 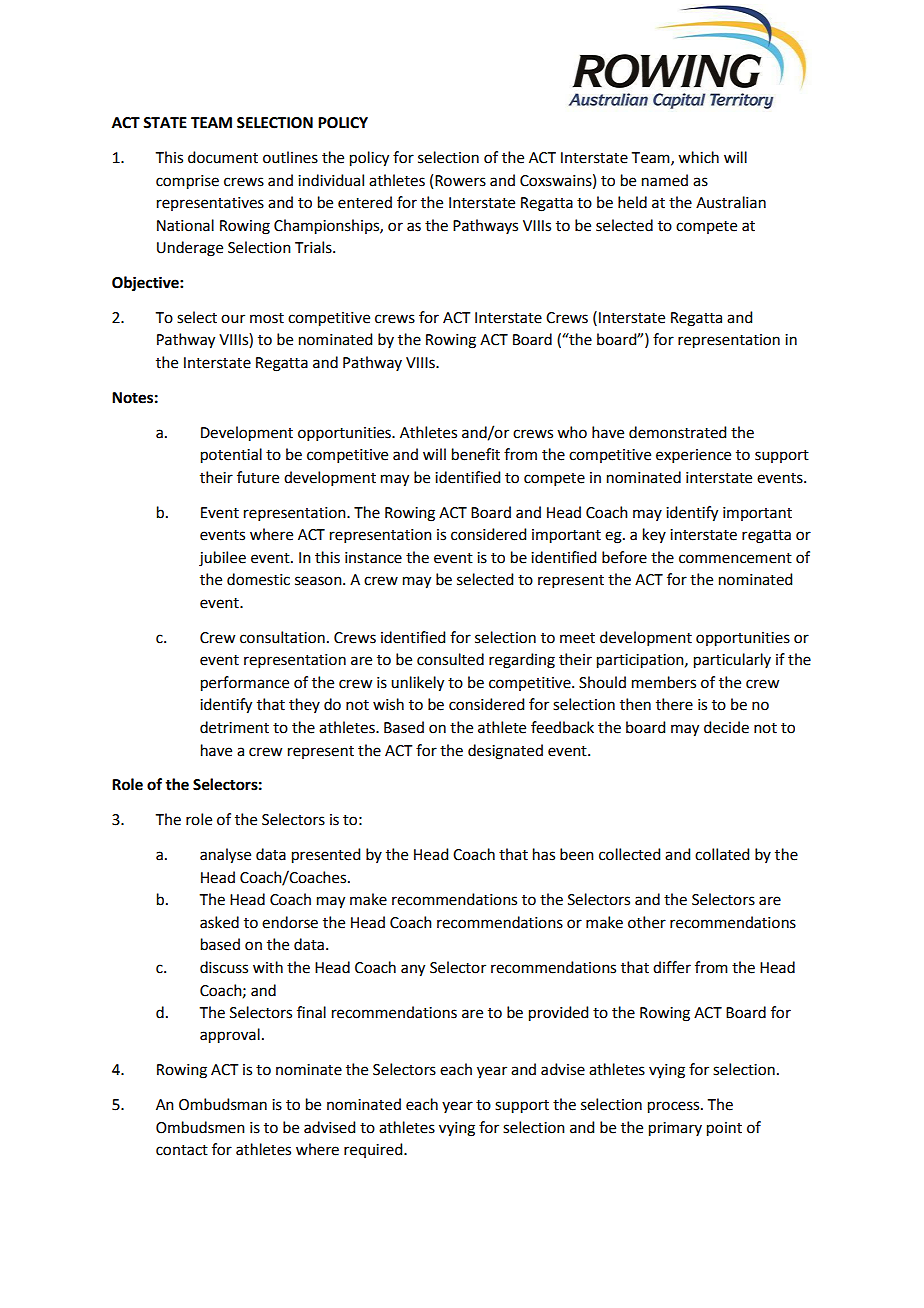 I want to click on has, so click(x=544, y=854).
